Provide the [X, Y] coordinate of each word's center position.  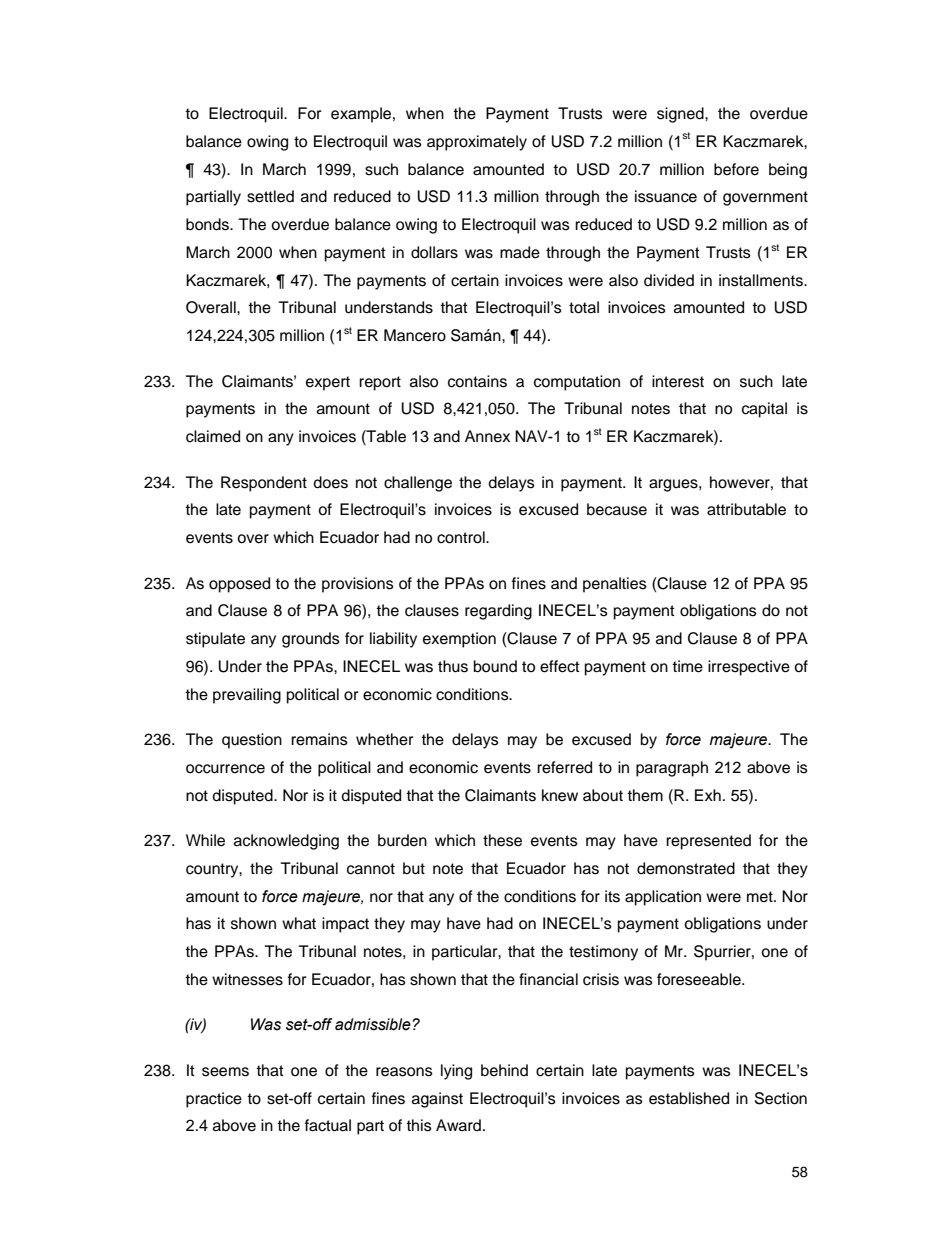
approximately [477, 143]
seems [225, 1072]
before [736, 169]
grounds [311, 640]
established [689, 1098]
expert [328, 383]
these [502, 840]
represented [708, 842]
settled [270, 196]
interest [678, 381]
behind [504, 1070]
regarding [498, 612]
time [687, 666]
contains [477, 381]
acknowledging [286, 842]
